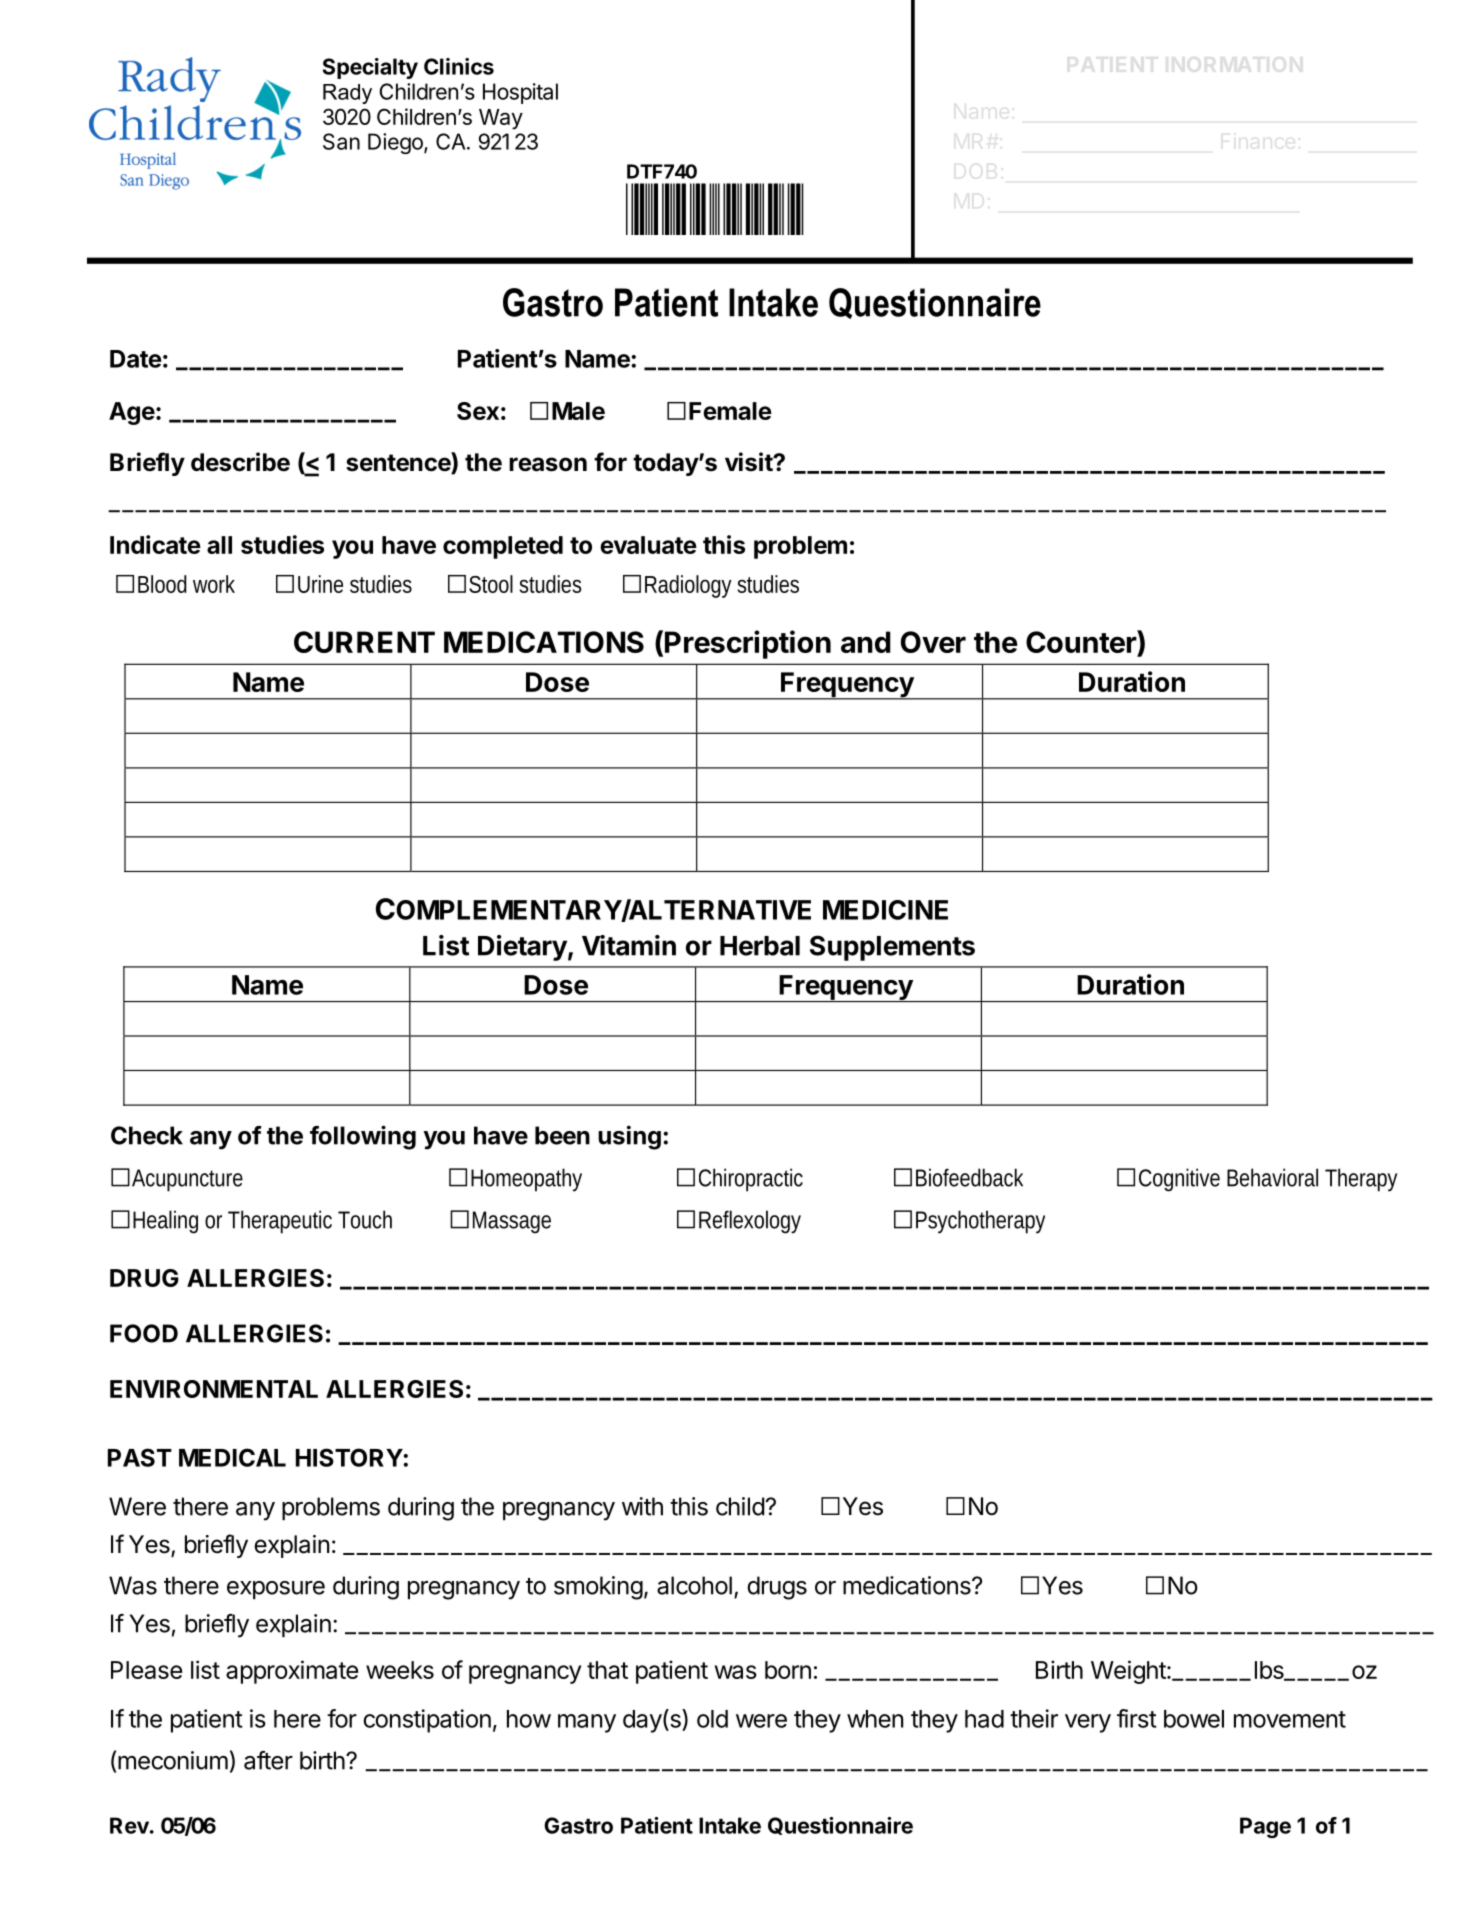  What do you see at coordinates (760, 946) in the screenshot?
I see `Herbal` at bounding box center [760, 946].
